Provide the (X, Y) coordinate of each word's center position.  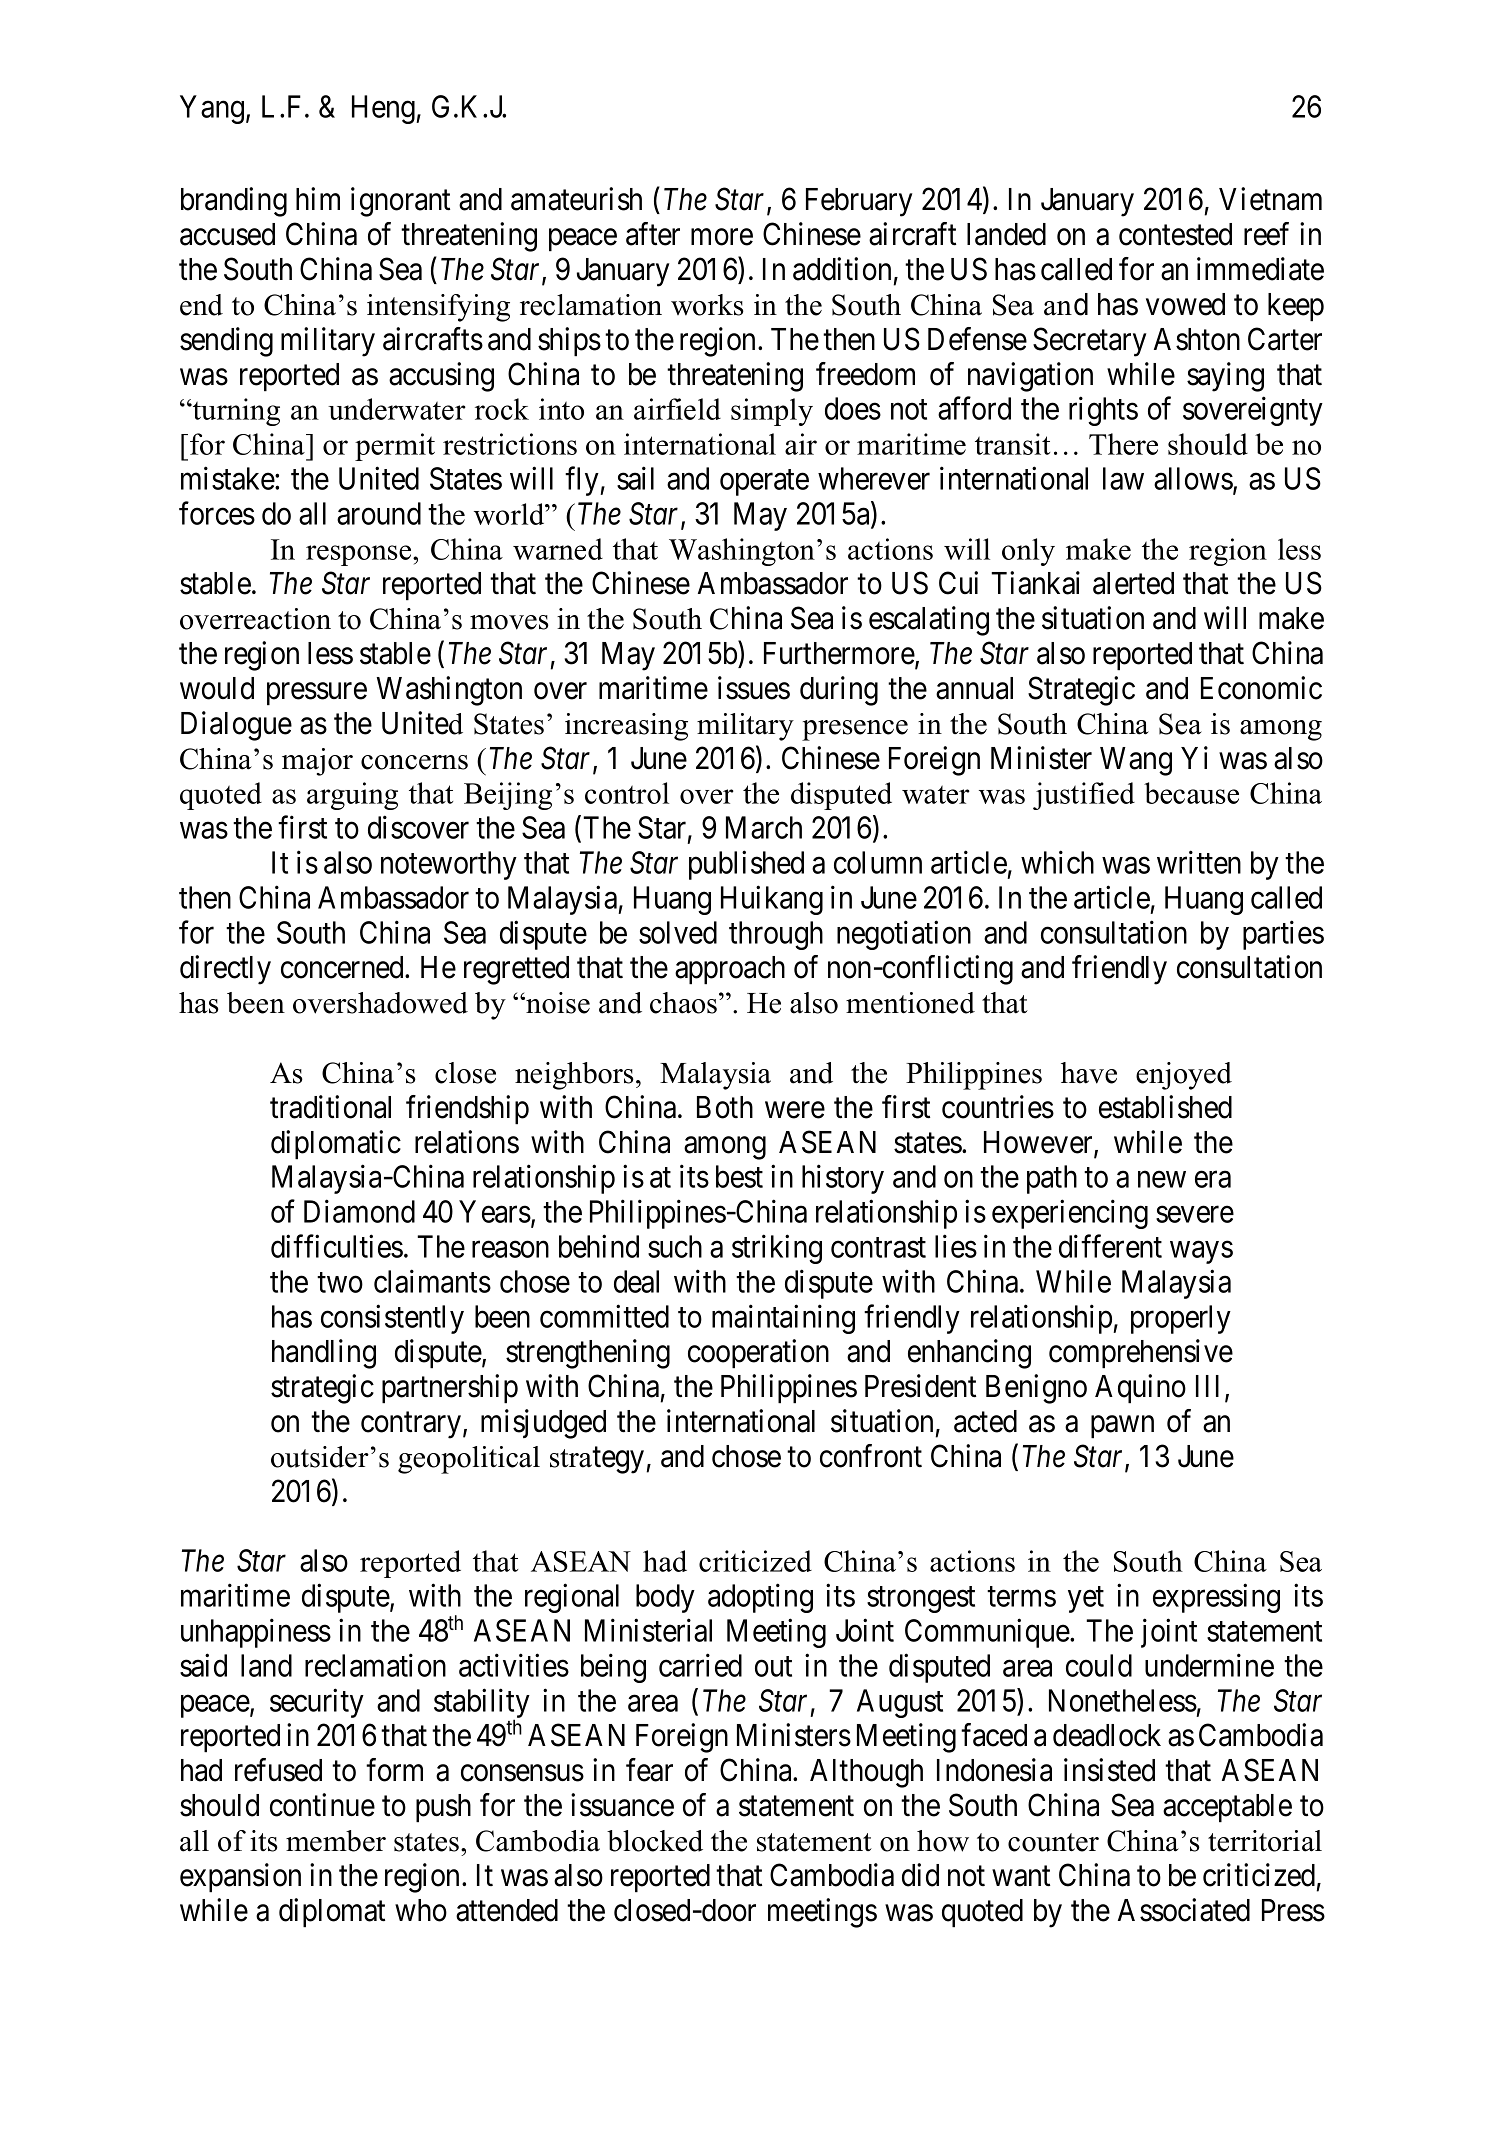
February (859, 202)
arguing (352, 796)
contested (1175, 234)
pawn (1122, 1427)
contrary (411, 1425)
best (739, 1176)
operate (764, 483)
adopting (760, 1598)
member (336, 1841)
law (1123, 478)
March (764, 827)
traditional (330, 1107)
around (379, 513)
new (1162, 1179)
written (1199, 862)
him (318, 198)
